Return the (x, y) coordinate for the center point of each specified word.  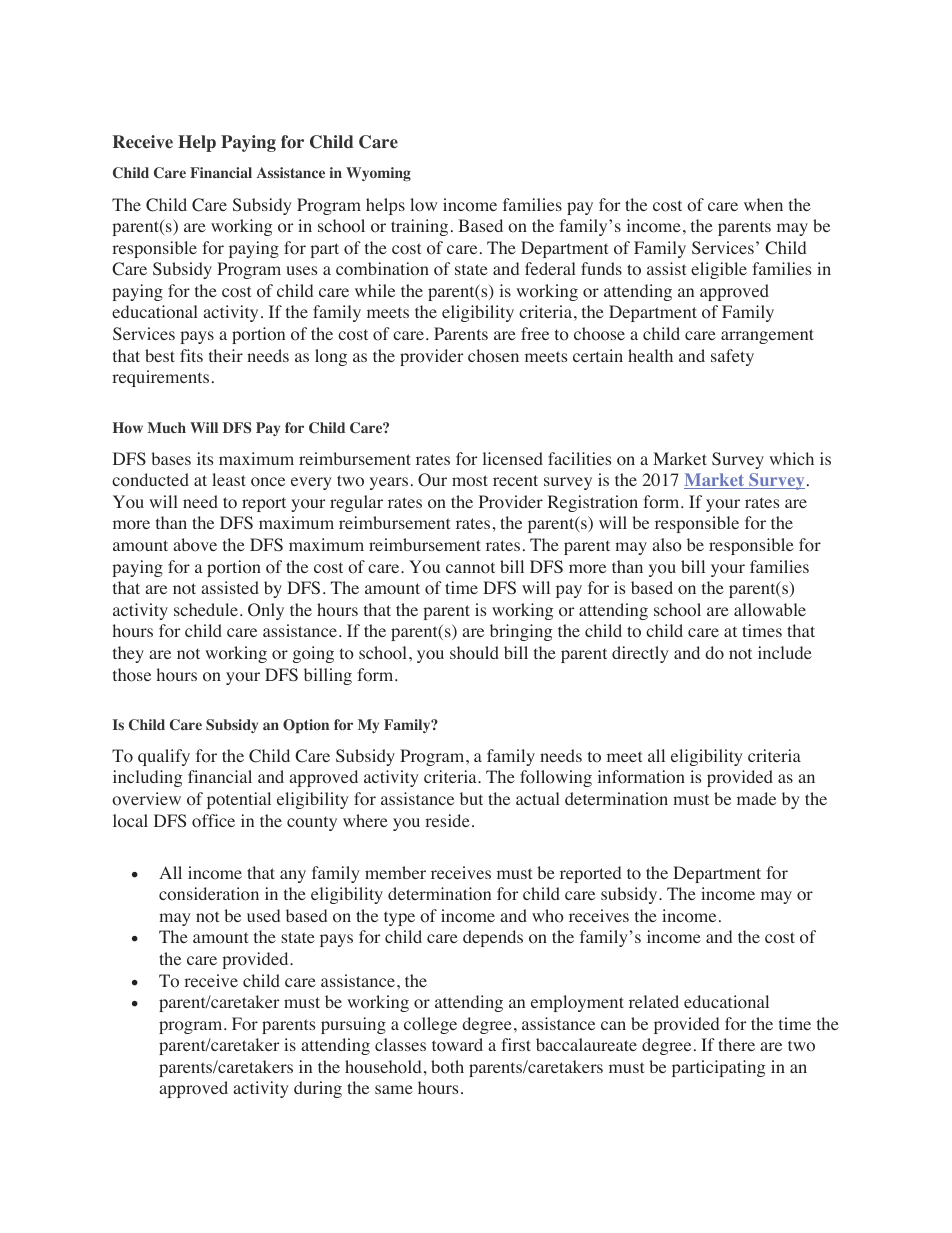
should (474, 653)
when (763, 204)
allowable (770, 610)
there (736, 1044)
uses (301, 270)
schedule (206, 609)
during (318, 1089)
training (419, 227)
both (447, 1067)
